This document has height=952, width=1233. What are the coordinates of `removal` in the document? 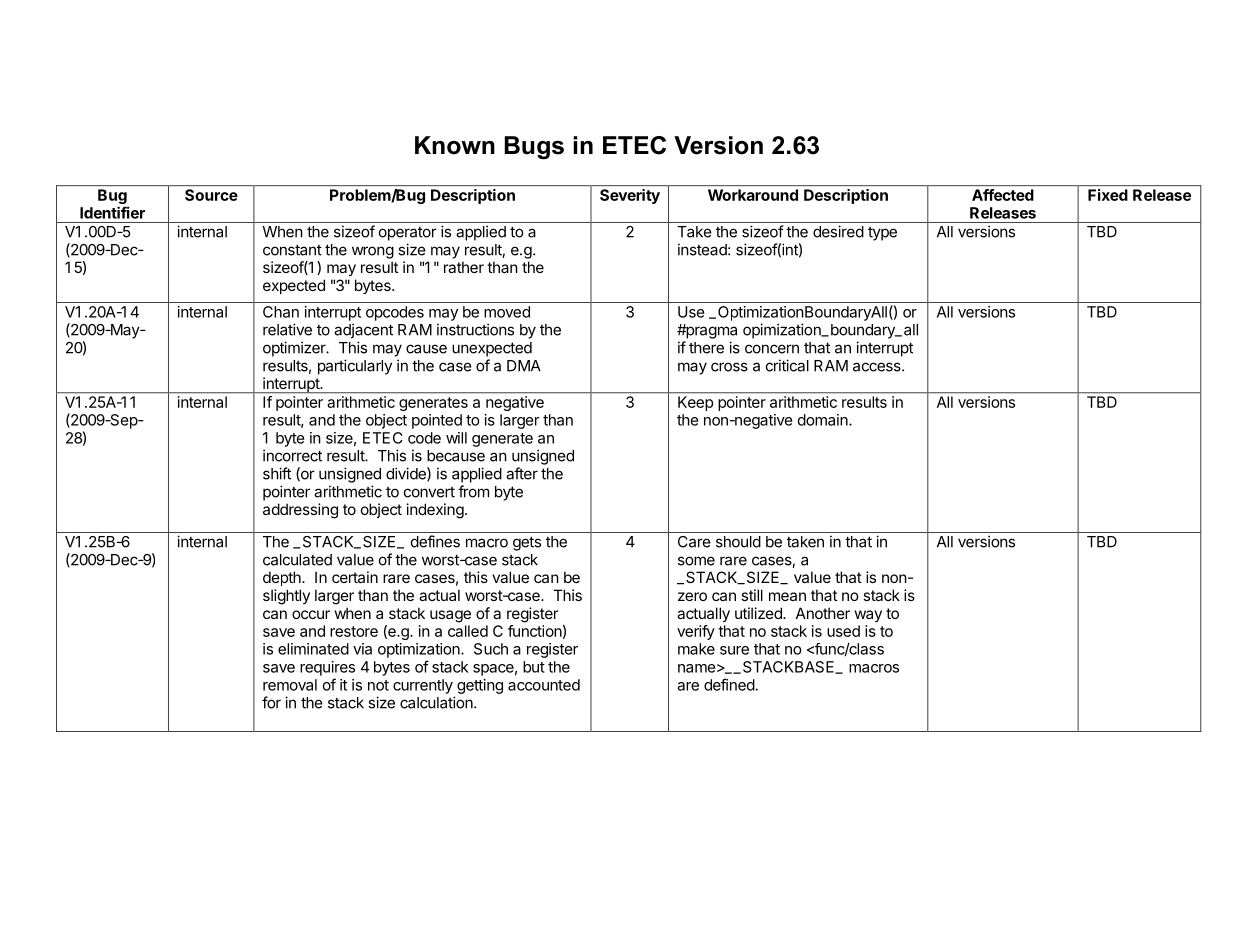 It's located at (290, 685).
